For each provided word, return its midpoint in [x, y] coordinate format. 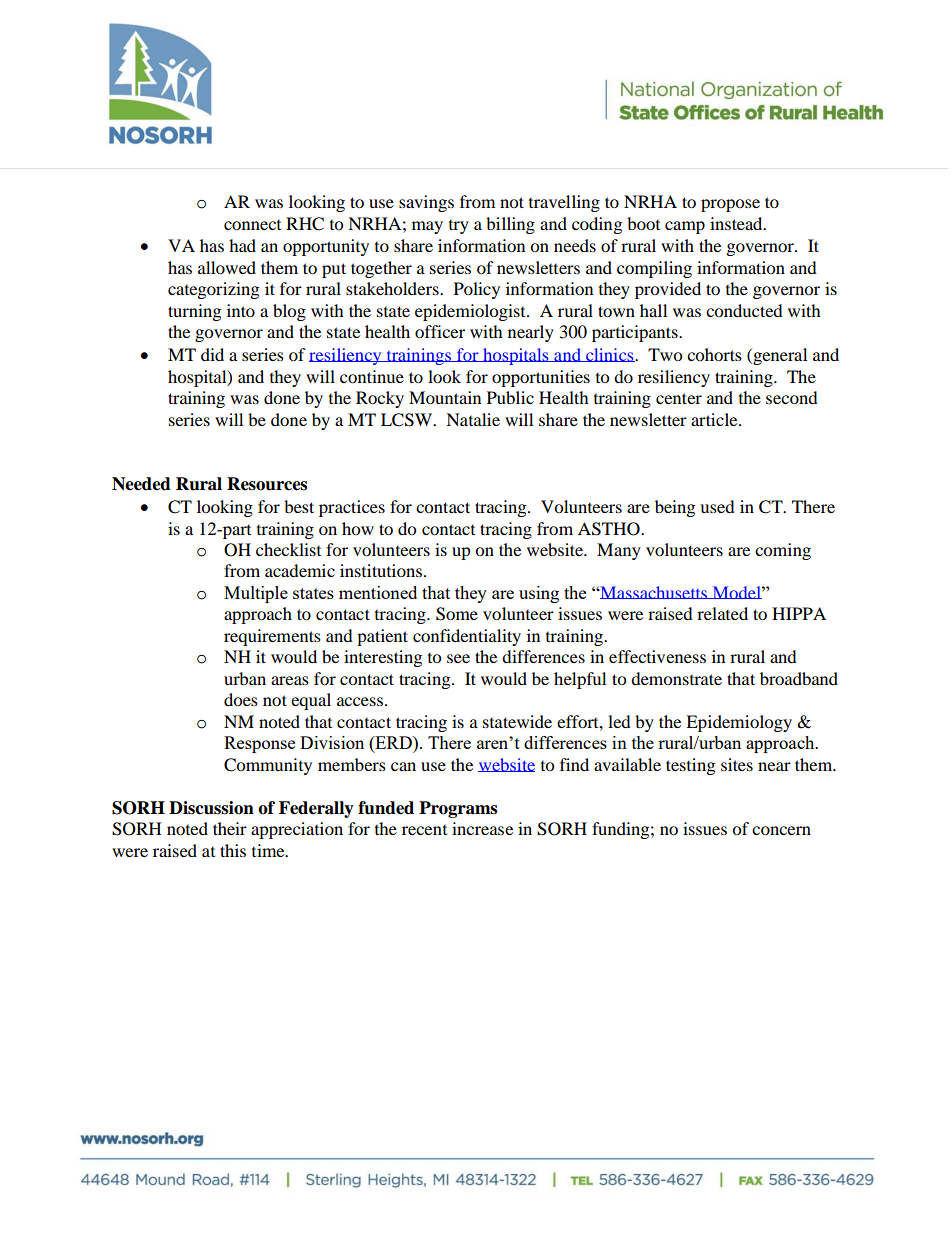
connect [252, 225]
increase [482, 828]
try [459, 227]
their [230, 828]
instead [737, 223]
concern [781, 830]
